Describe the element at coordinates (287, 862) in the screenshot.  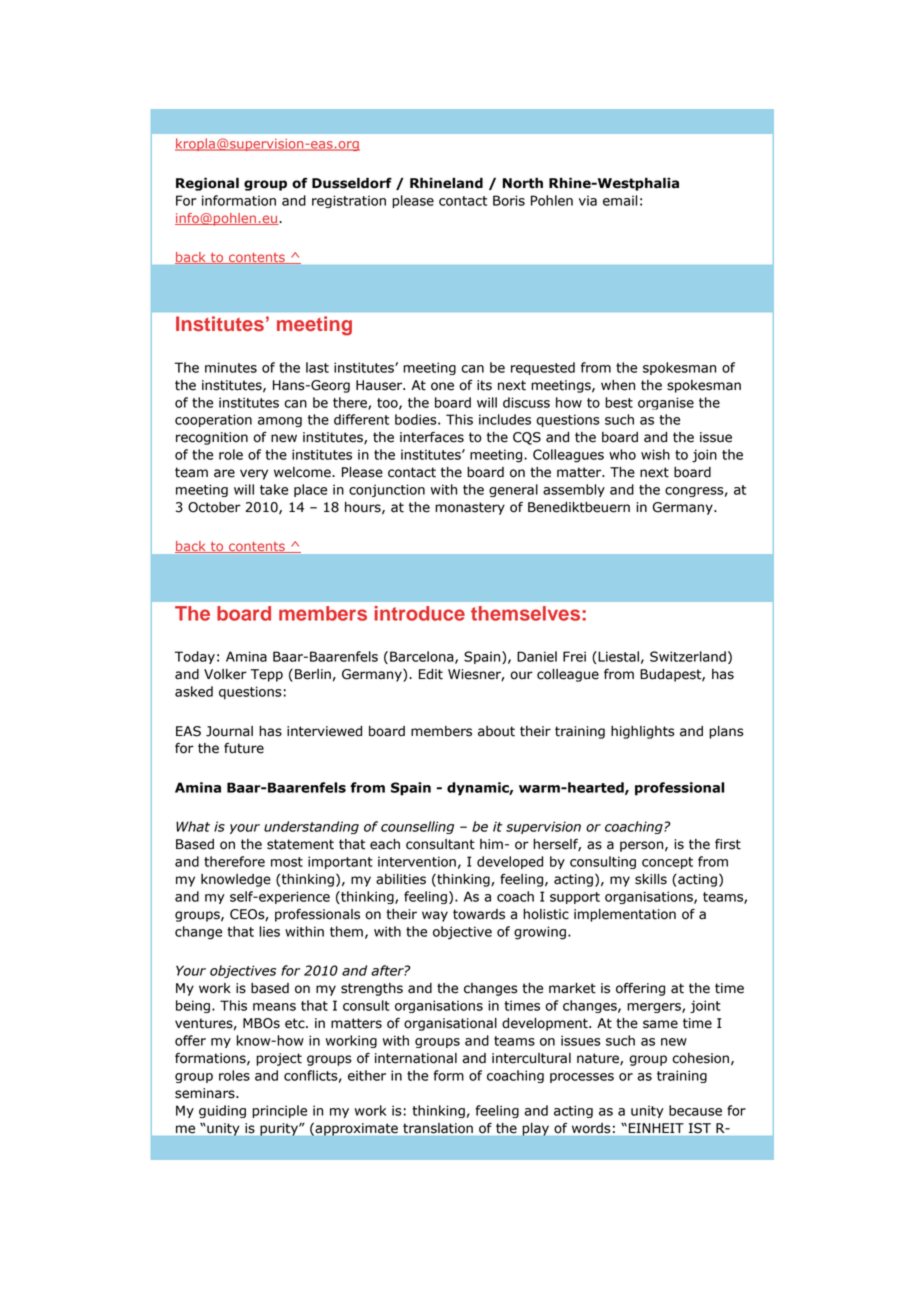
I see `most` at that location.
